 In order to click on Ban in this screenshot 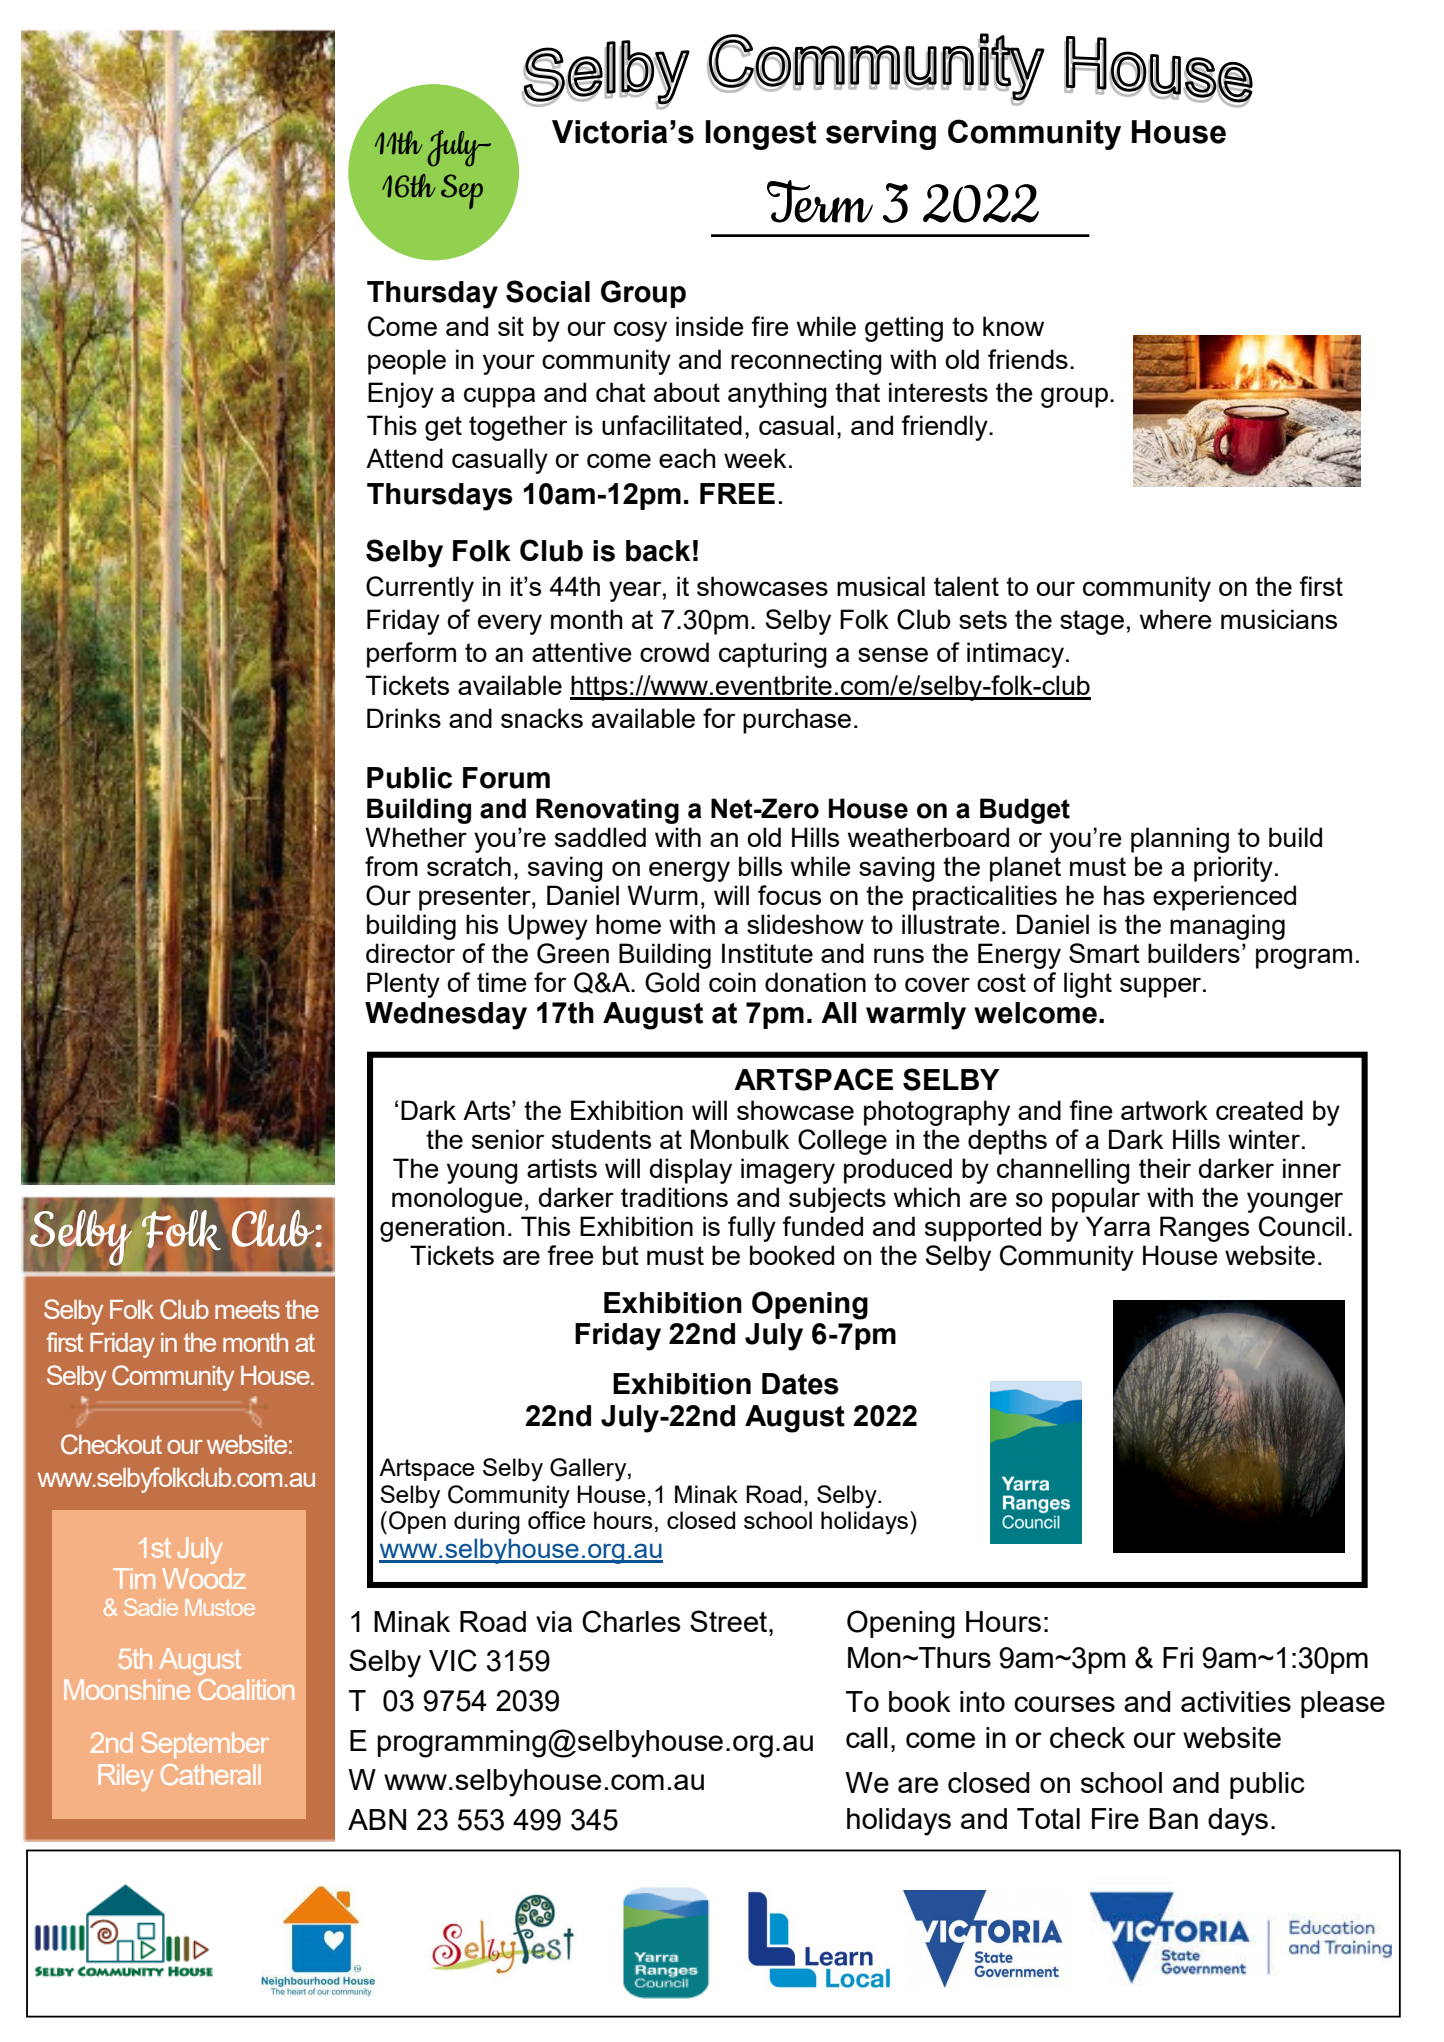, I will do `click(1173, 1818)`.
